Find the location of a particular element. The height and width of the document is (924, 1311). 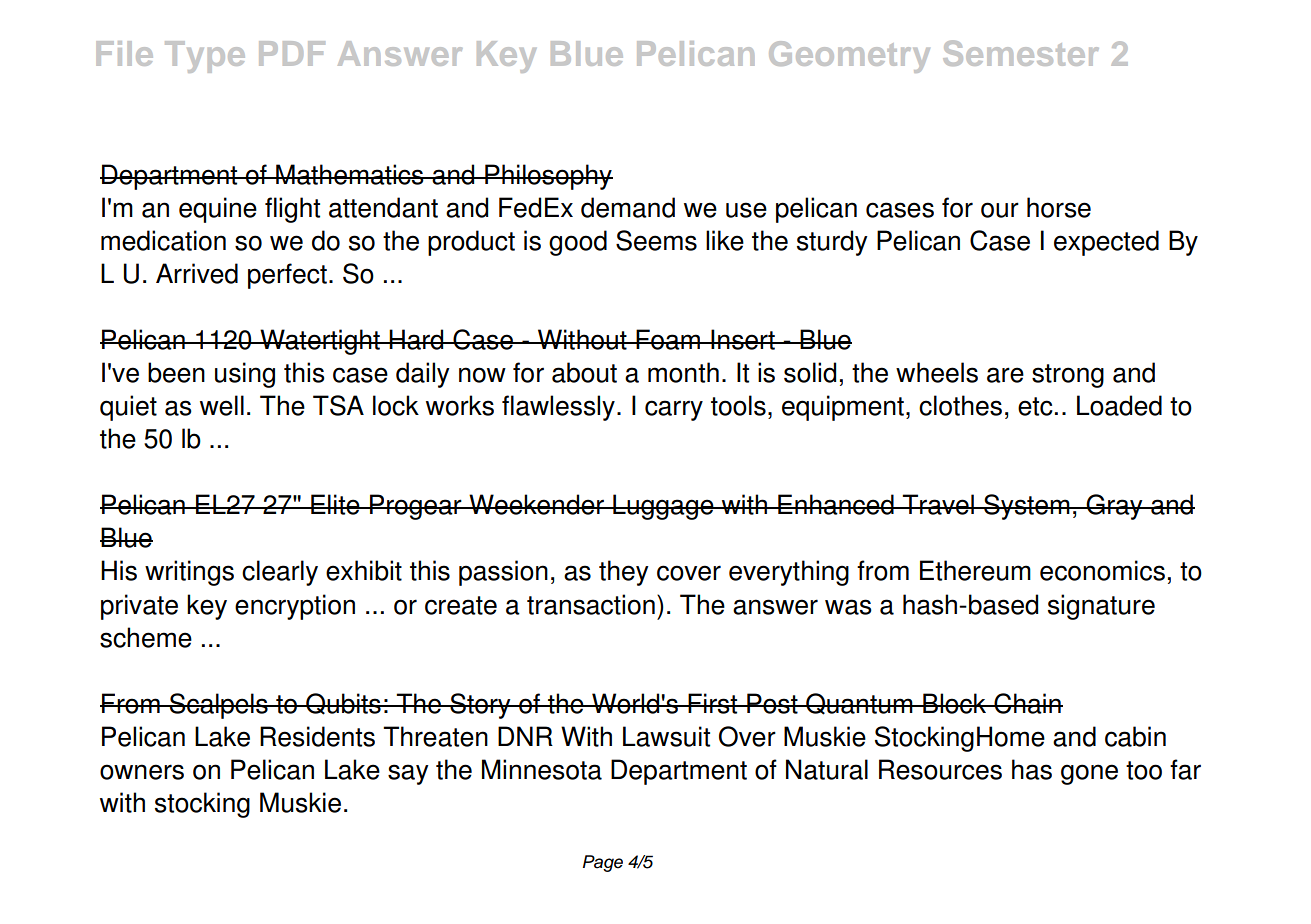

Semester is located at coordinates (1021, 53).
